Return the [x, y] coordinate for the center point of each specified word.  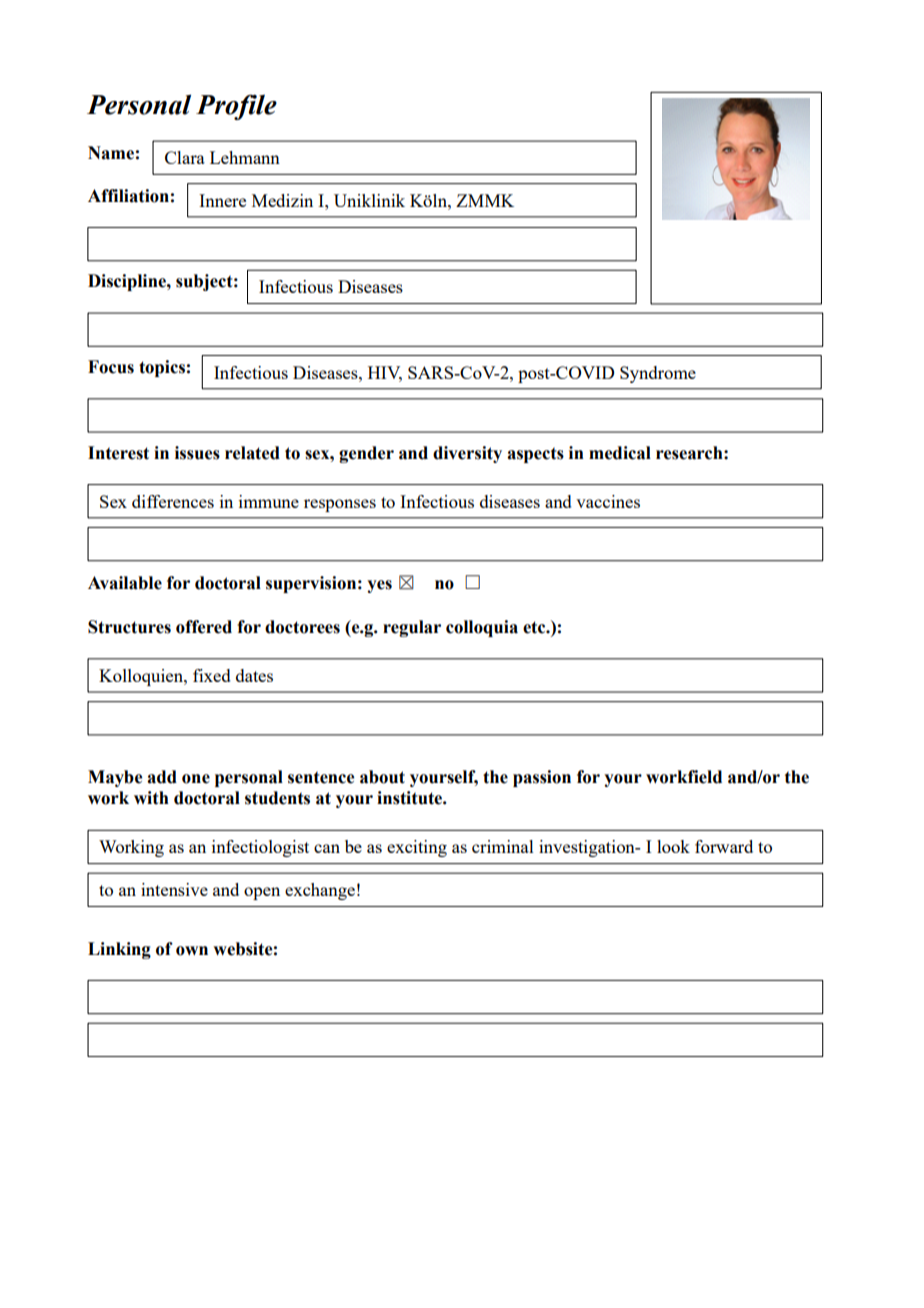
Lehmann [245, 157]
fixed [212, 675]
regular [412, 628]
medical [620, 453]
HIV [385, 373]
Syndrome [658, 374]
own [192, 951]
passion [542, 778]
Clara [185, 157]
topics [162, 368]
